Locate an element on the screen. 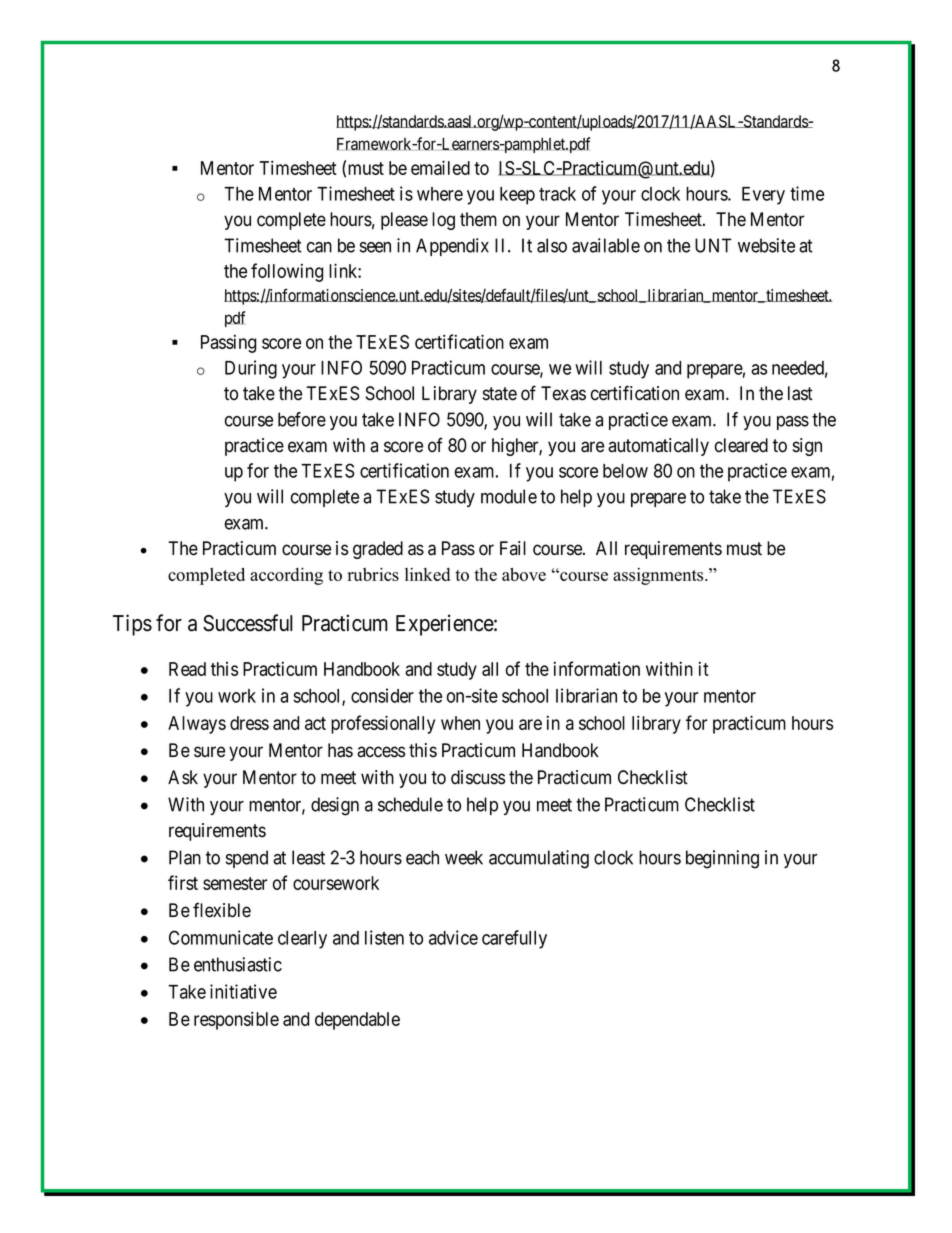 The width and height of the screenshot is (952, 1233). Every is located at coordinates (763, 196).
